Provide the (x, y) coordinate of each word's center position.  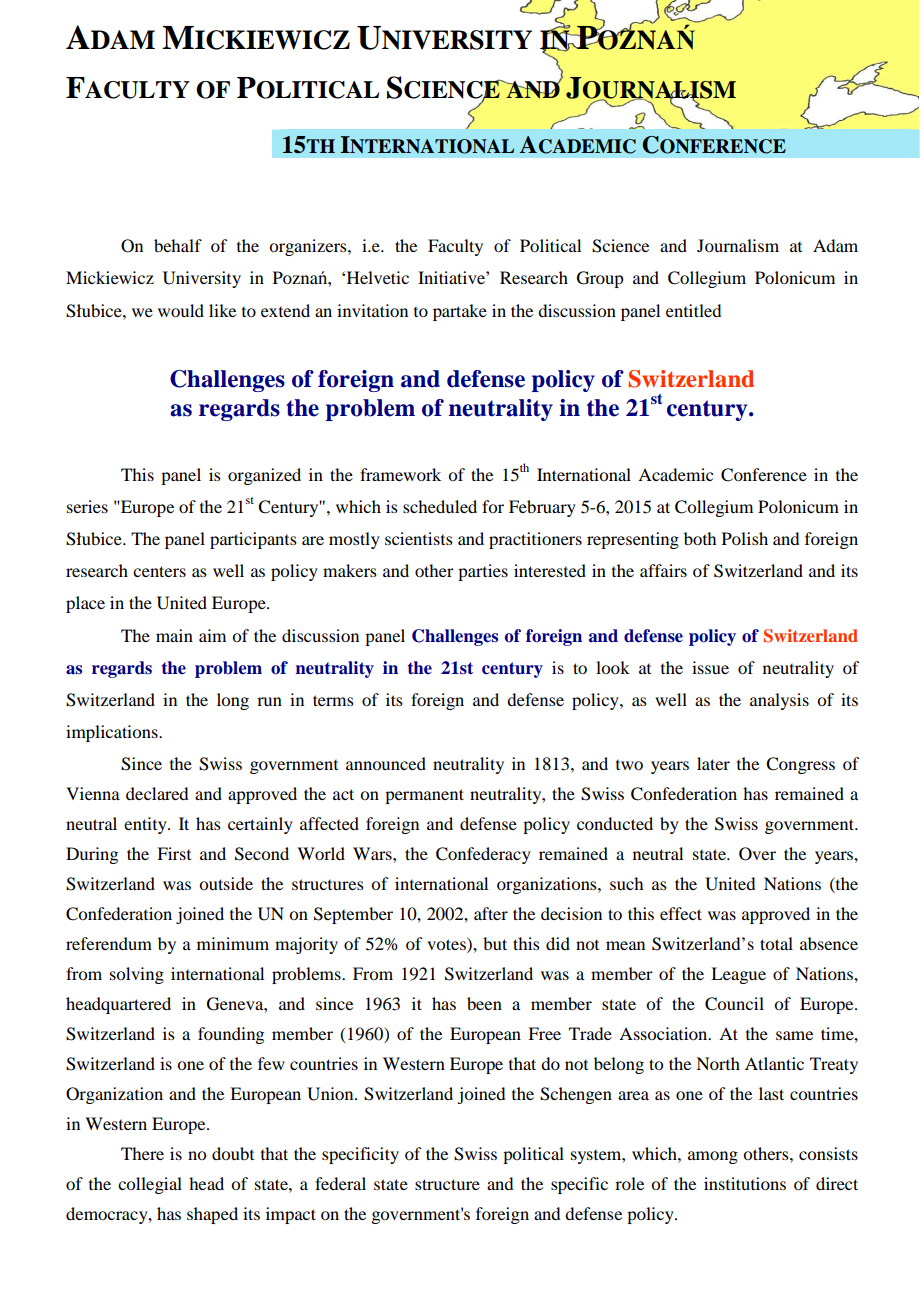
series (87, 506)
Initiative (452, 277)
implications (113, 733)
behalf (178, 245)
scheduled (440, 506)
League (738, 975)
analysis (779, 701)
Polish (745, 538)
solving (137, 975)
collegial (150, 1185)
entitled (693, 310)
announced (386, 763)
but (495, 943)
